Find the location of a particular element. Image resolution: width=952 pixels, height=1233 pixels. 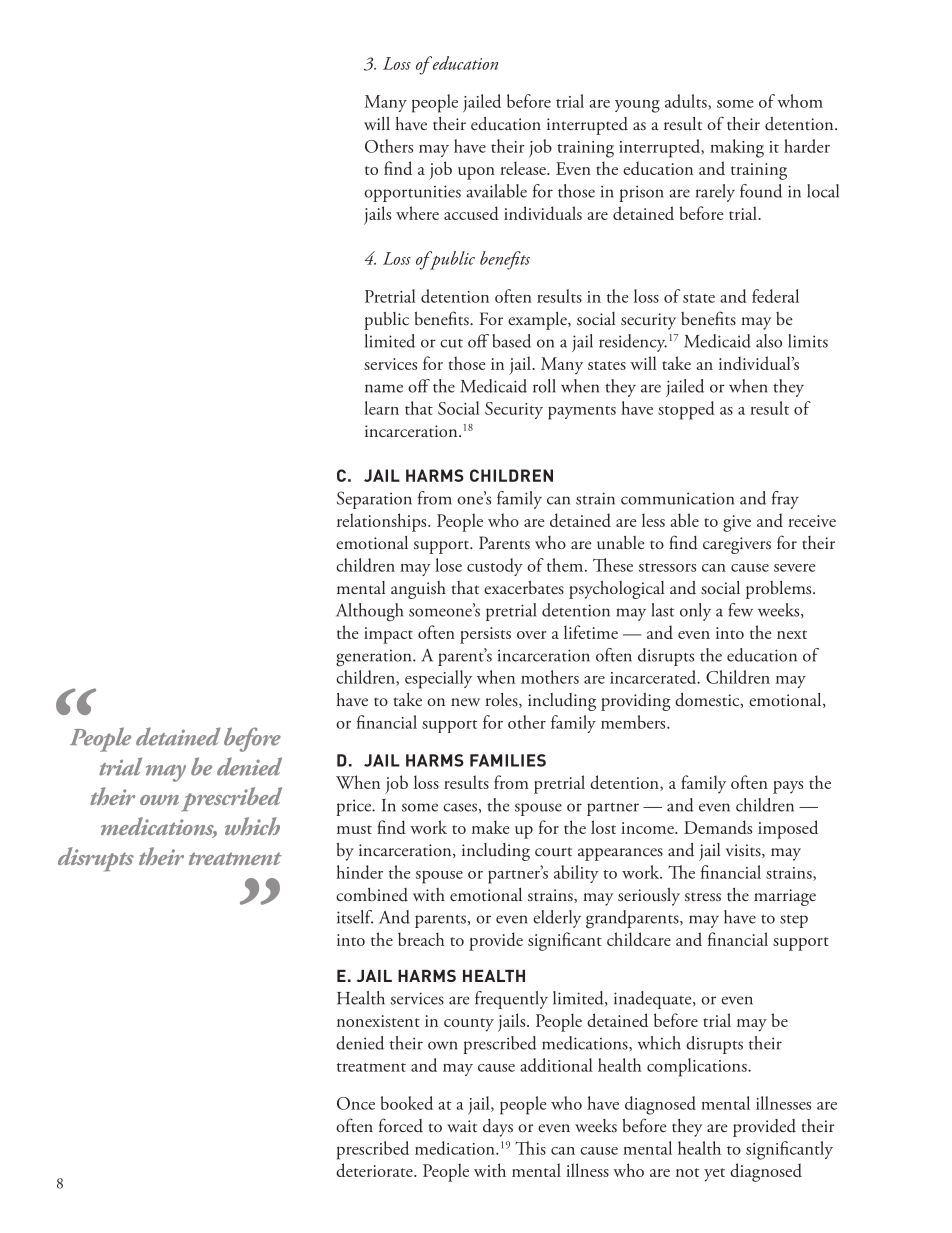

young is located at coordinates (637, 106).
